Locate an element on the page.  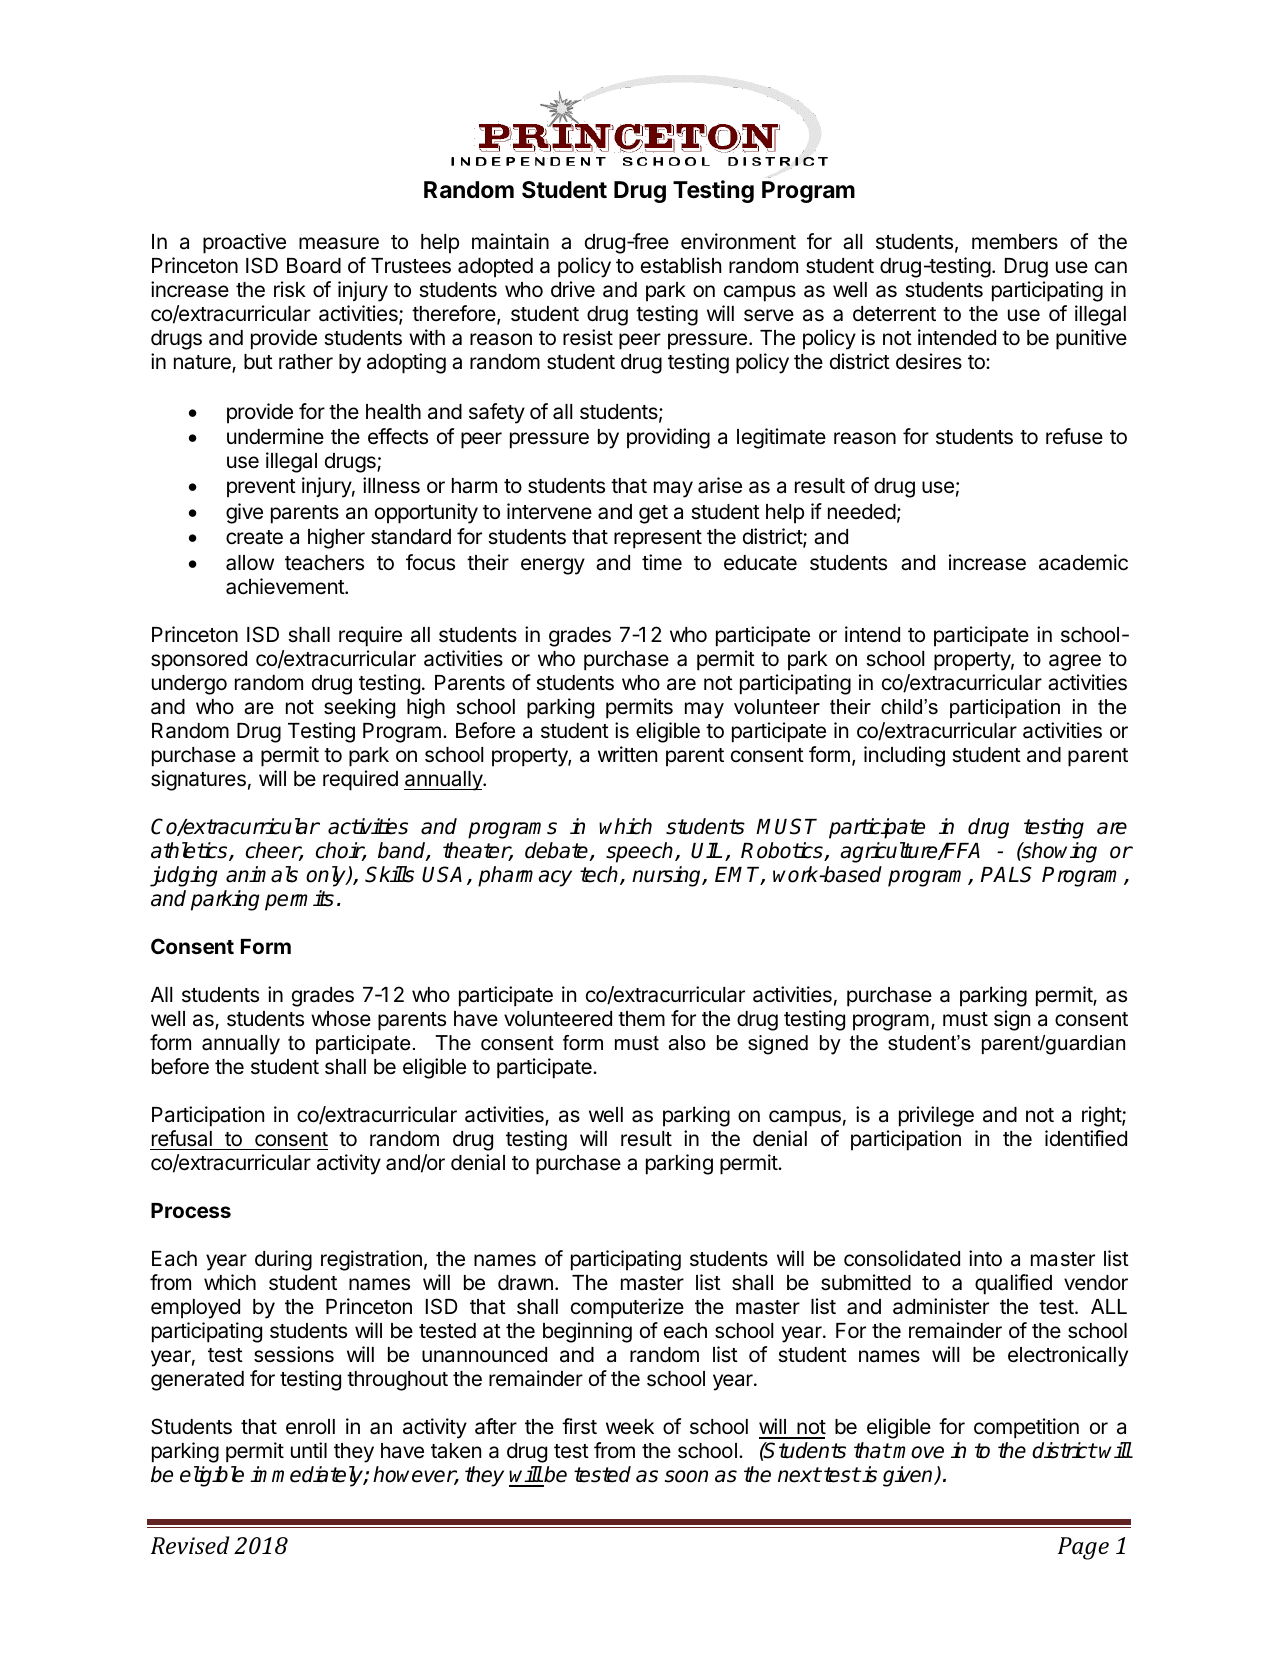
PALS is located at coordinates (1006, 874).
